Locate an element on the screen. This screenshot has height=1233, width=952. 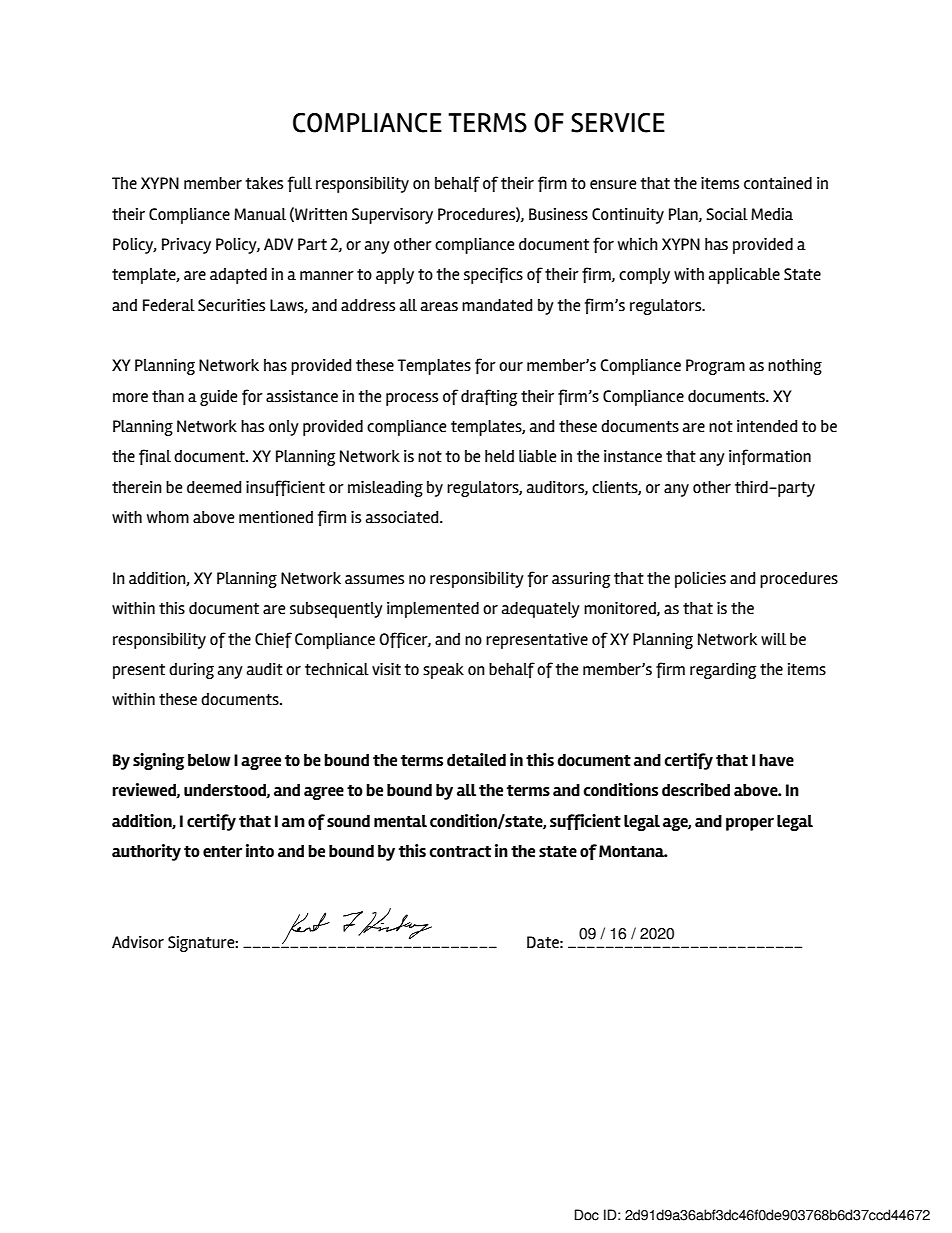
speak is located at coordinates (443, 671).
